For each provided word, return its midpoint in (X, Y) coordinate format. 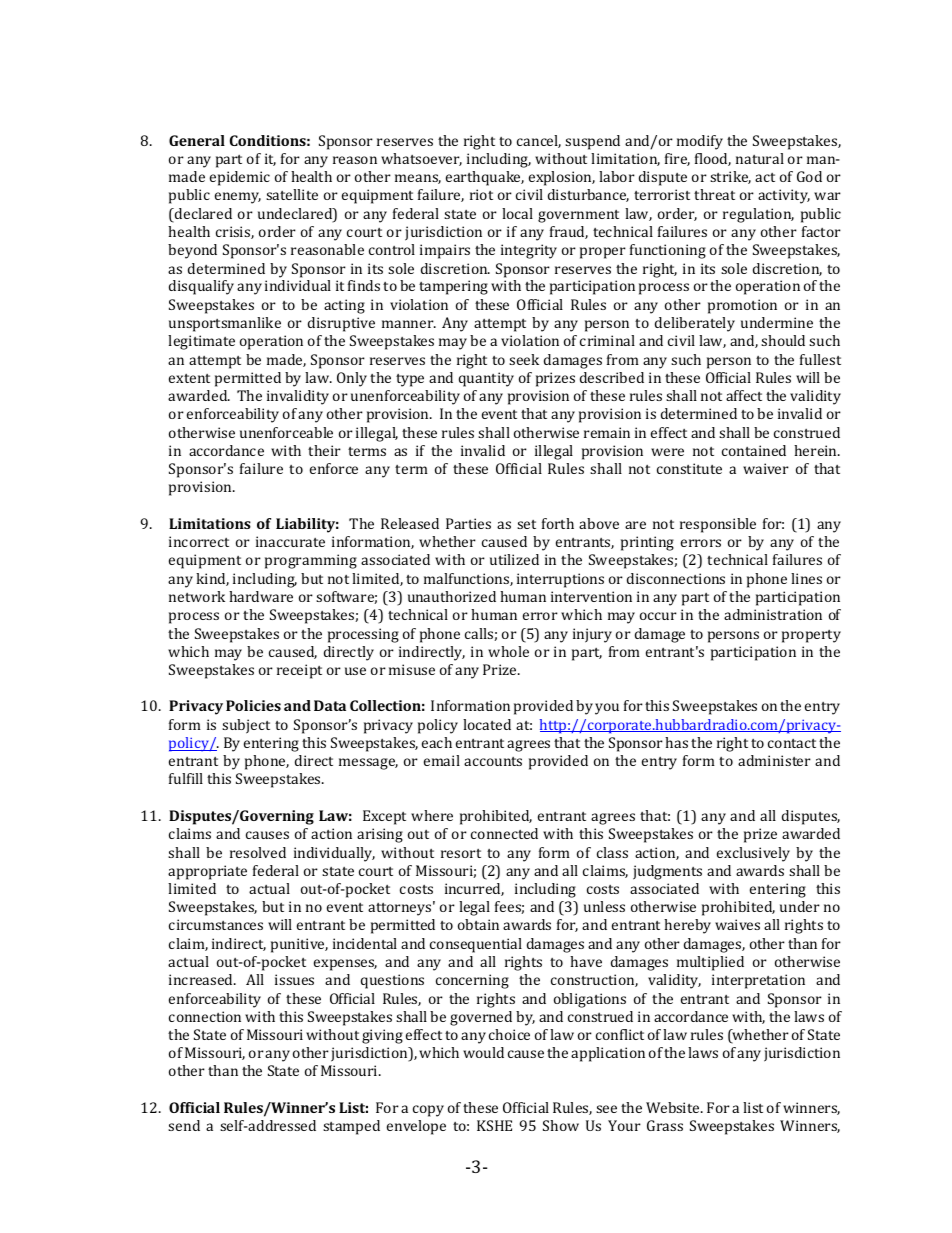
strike (730, 177)
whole (508, 651)
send (184, 1125)
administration (773, 614)
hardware (261, 596)
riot (481, 194)
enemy (238, 198)
